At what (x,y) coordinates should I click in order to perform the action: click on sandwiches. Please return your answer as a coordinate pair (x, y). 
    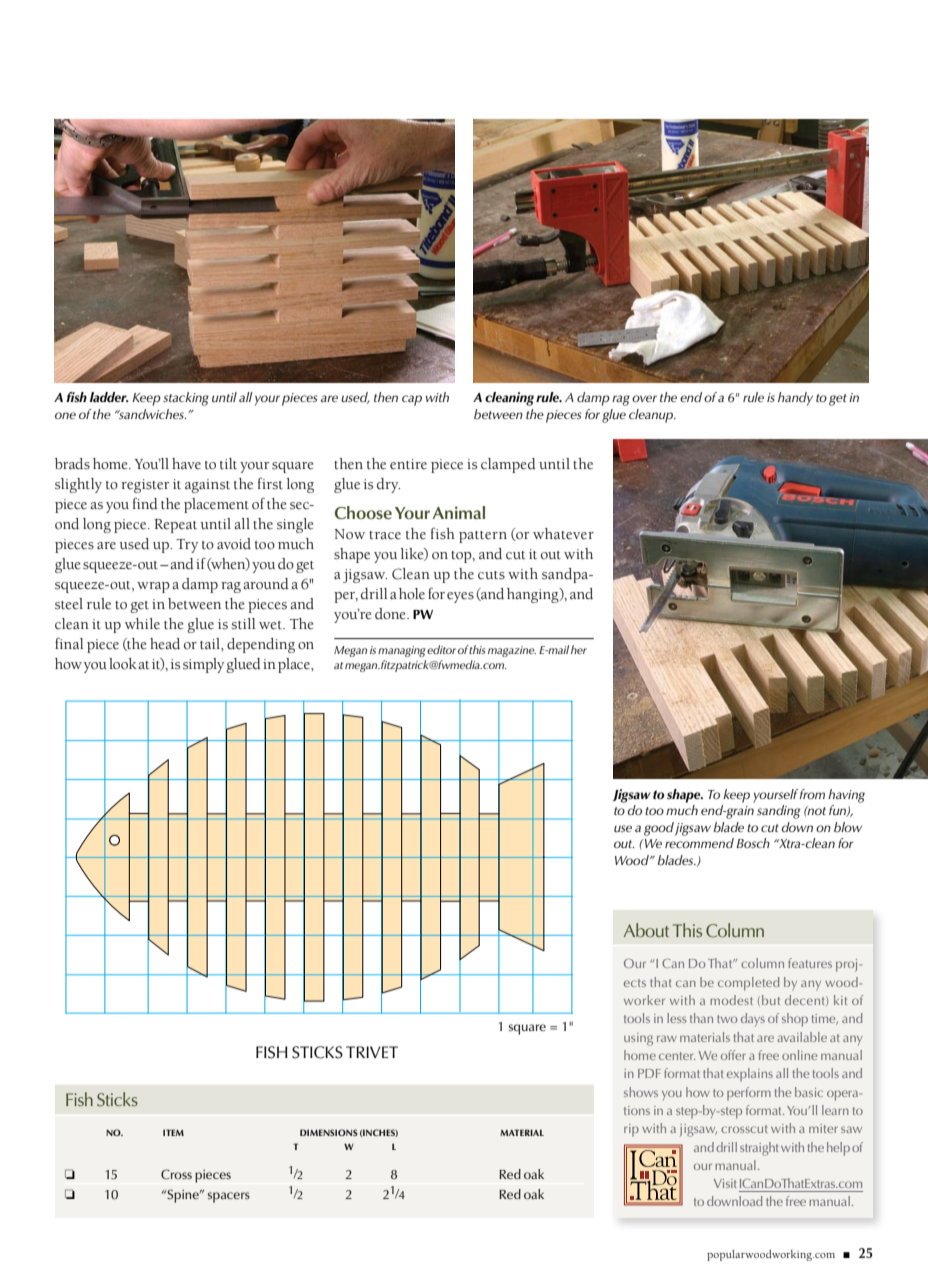
    Looking at the image, I should click on (151, 414).
